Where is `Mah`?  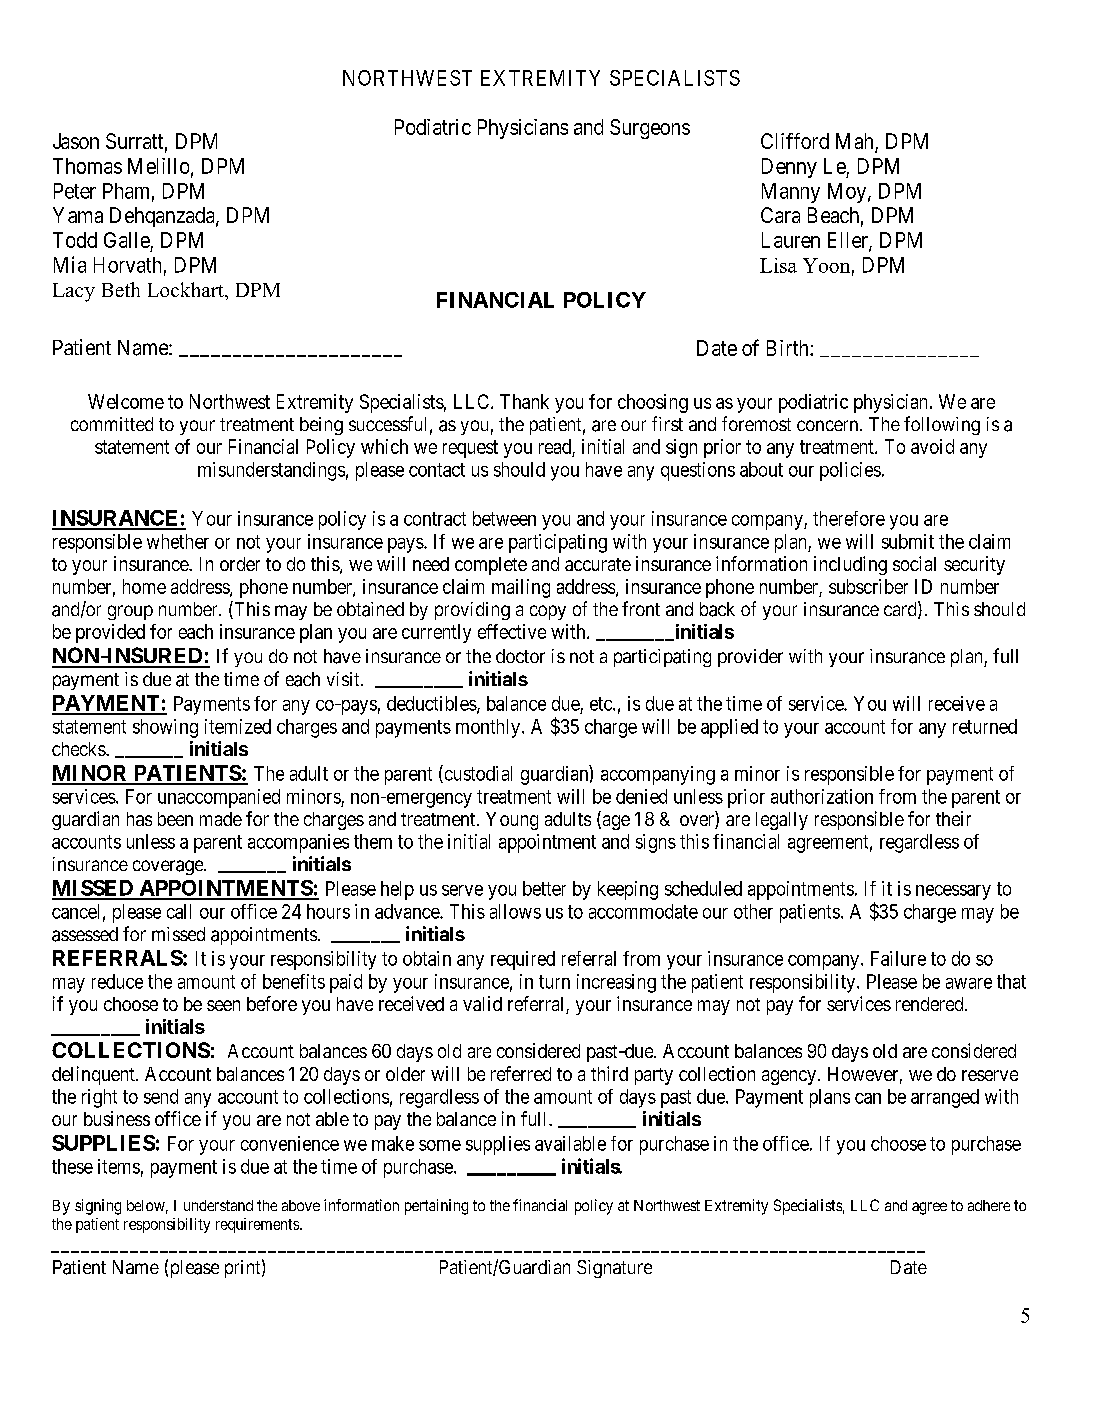
Mah is located at coordinates (856, 142).
